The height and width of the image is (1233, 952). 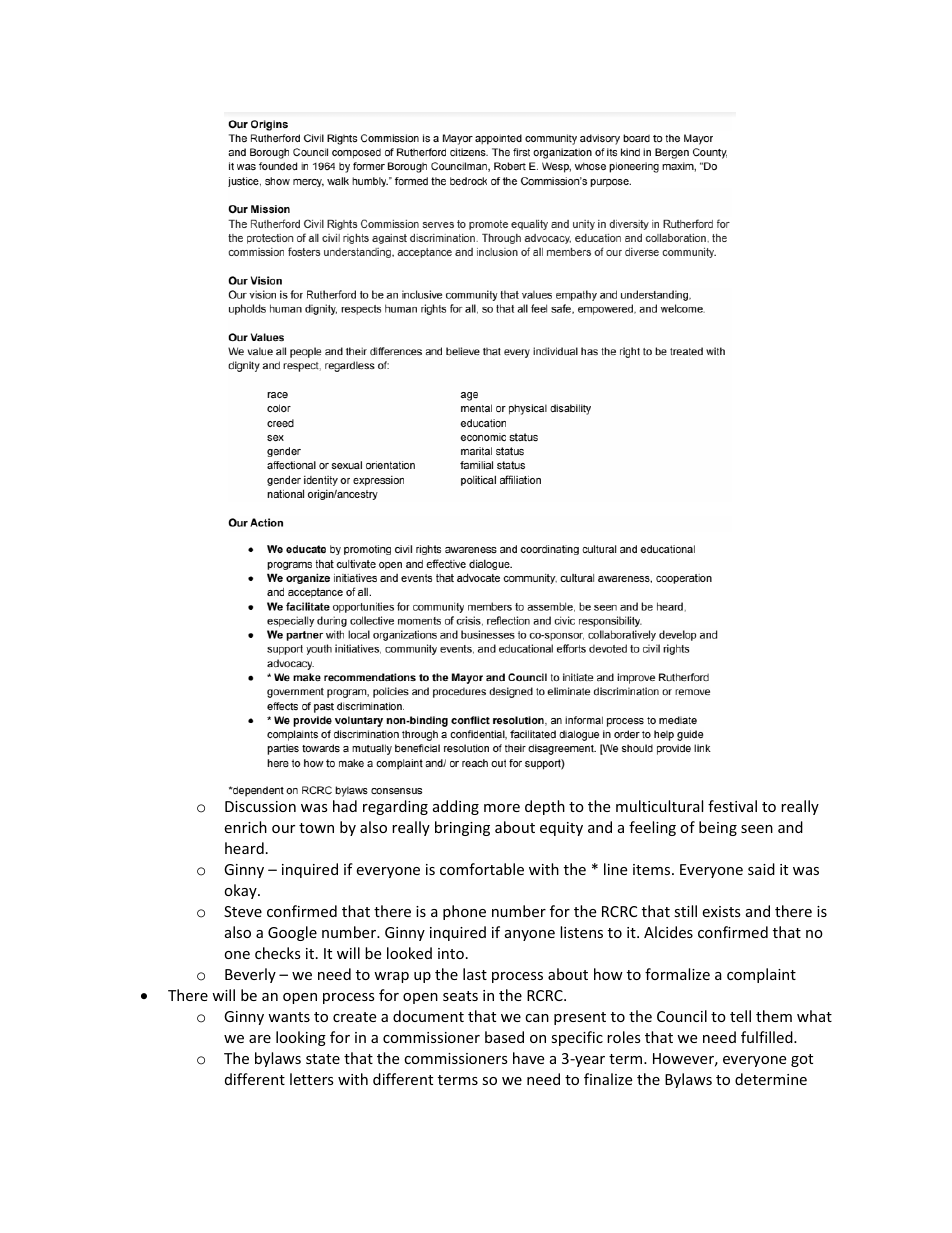 What do you see at coordinates (345, 806) in the image?
I see `had` at bounding box center [345, 806].
